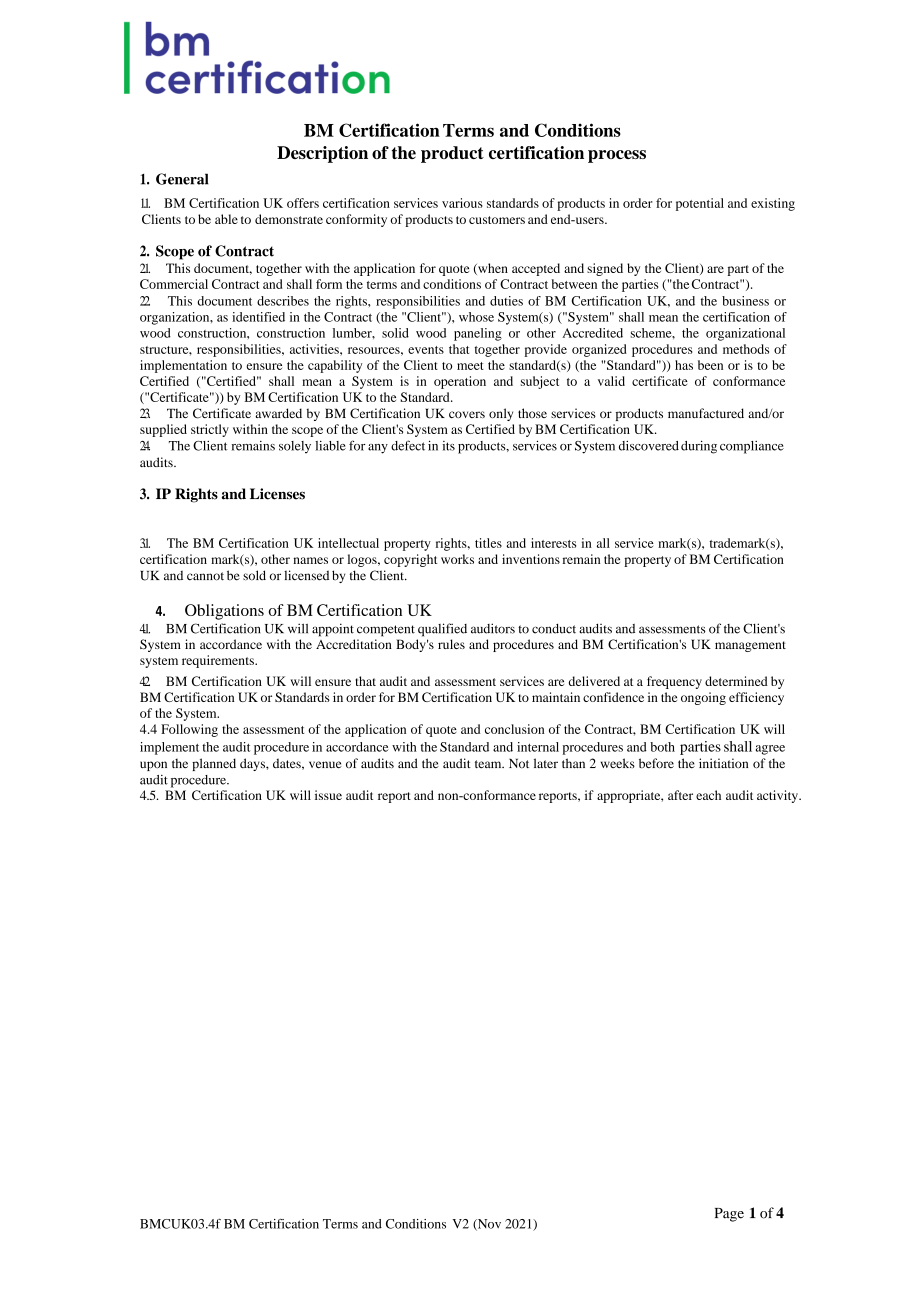  What do you see at coordinates (219, 661) in the image?
I see `requirements` at bounding box center [219, 661].
